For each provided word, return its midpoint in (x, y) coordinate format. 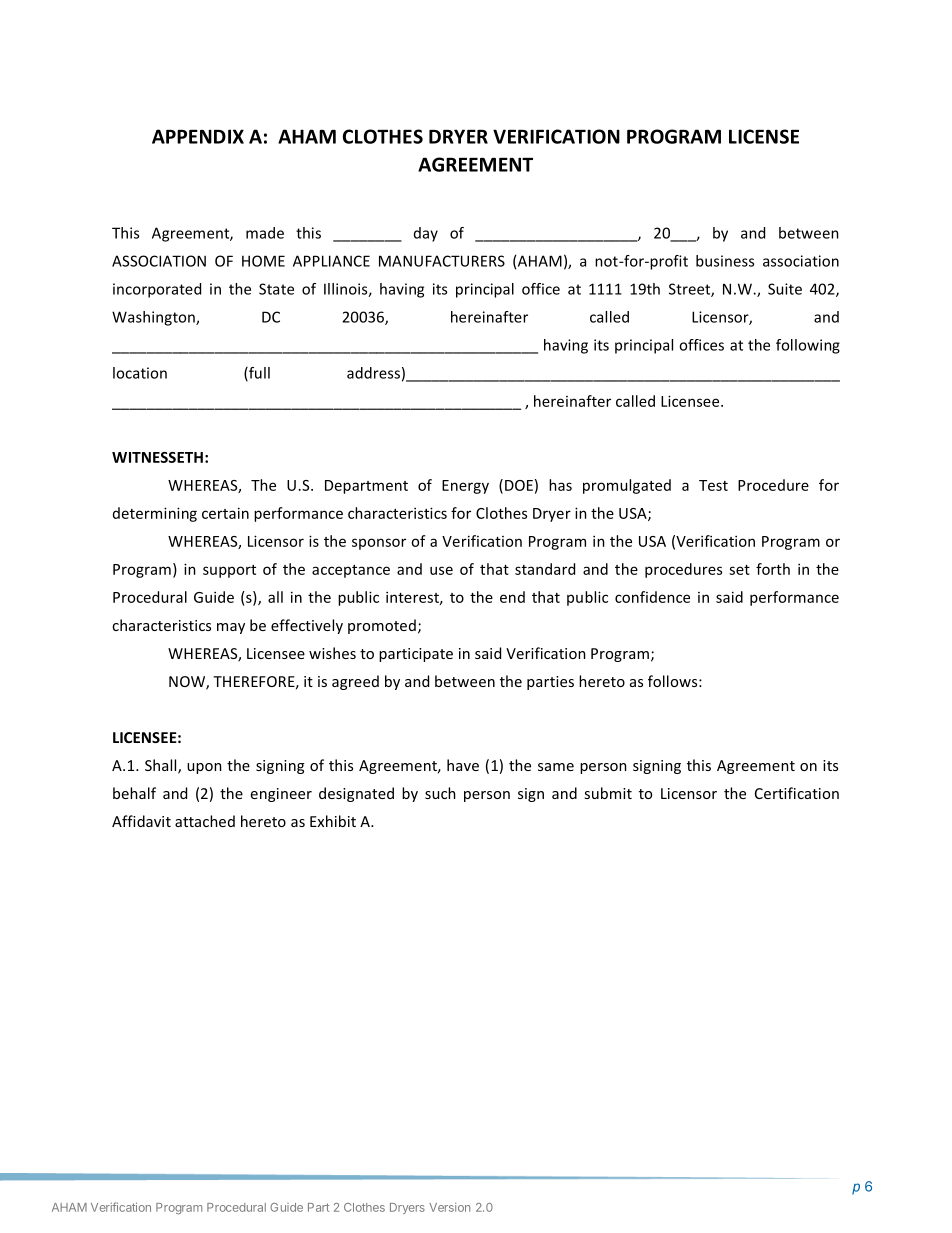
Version (449, 1207)
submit (608, 793)
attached (205, 821)
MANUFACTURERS (442, 261)
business (725, 261)
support (229, 571)
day (426, 234)
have (463, 765)
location (140, 373)
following (808, 346)
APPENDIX (198, 136)
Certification (797, 793)
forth (773, 569)
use (441, 570)
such (440, 793)
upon (204, 768)
